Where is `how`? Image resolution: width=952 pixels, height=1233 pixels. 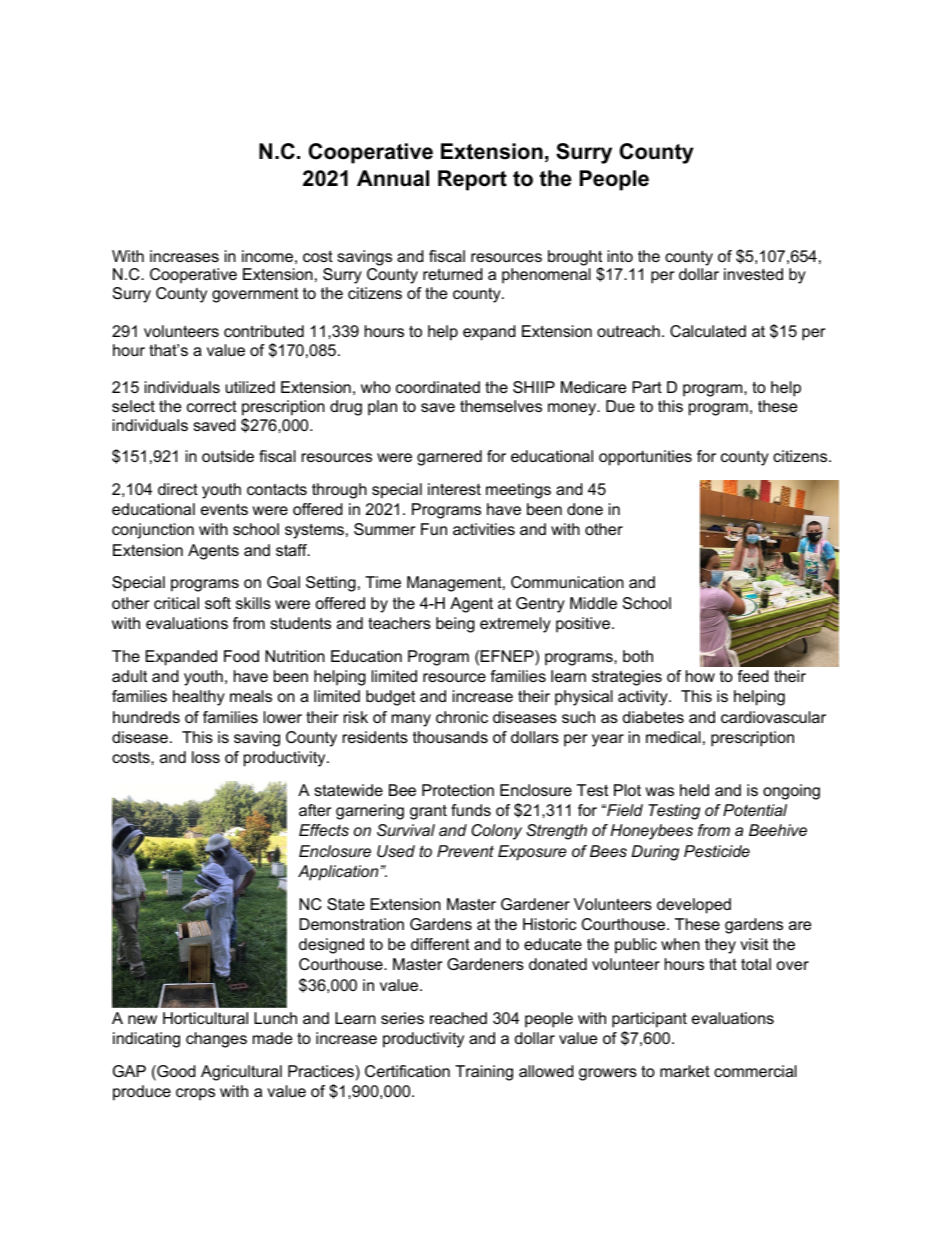 how is located at coordinates (700, 676).
